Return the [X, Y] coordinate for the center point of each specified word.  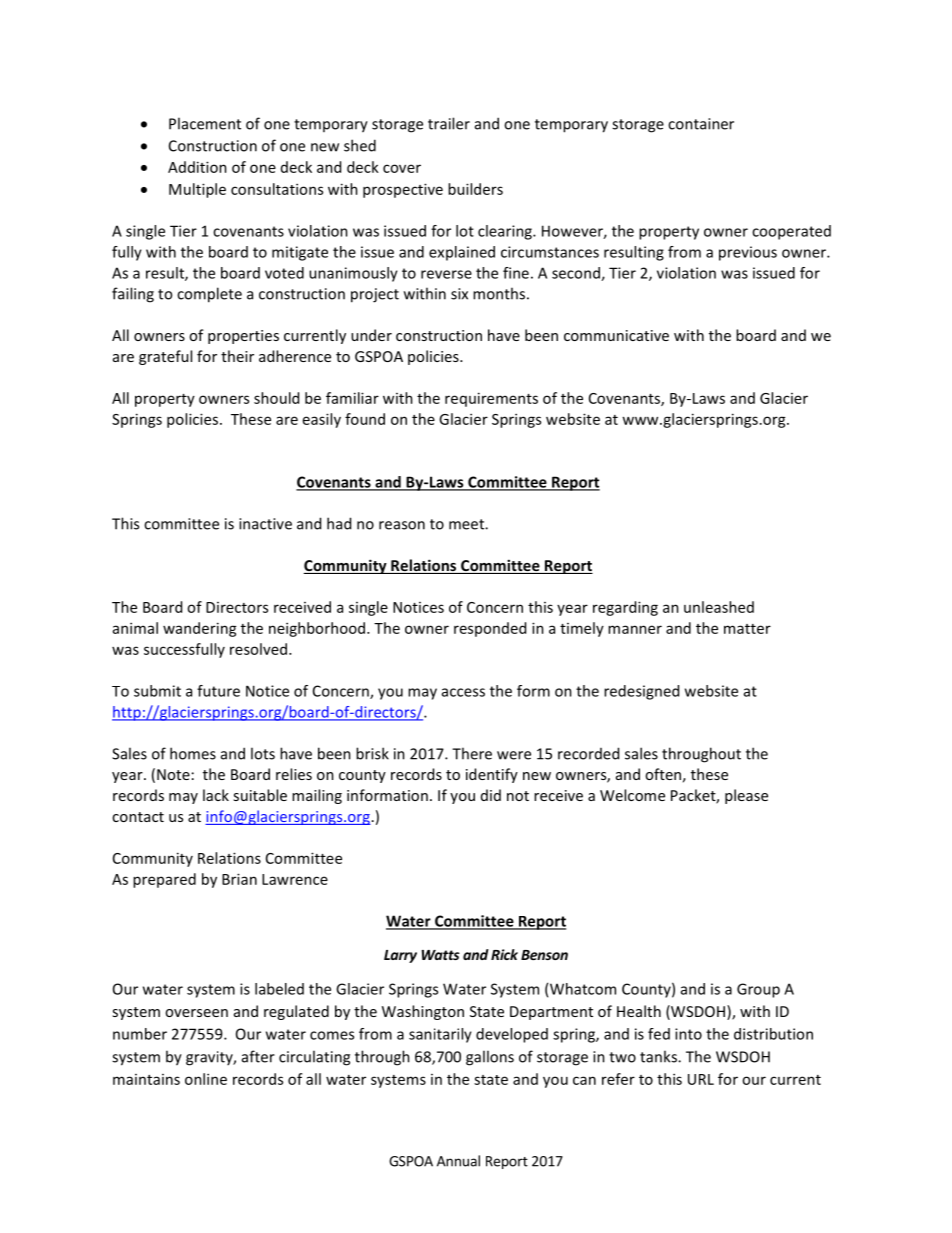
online [206, 1079]
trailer [449, 123]
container [701, 124]
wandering [200, 629]
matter [747, 629]
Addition [197, 167]
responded [490, 629]
